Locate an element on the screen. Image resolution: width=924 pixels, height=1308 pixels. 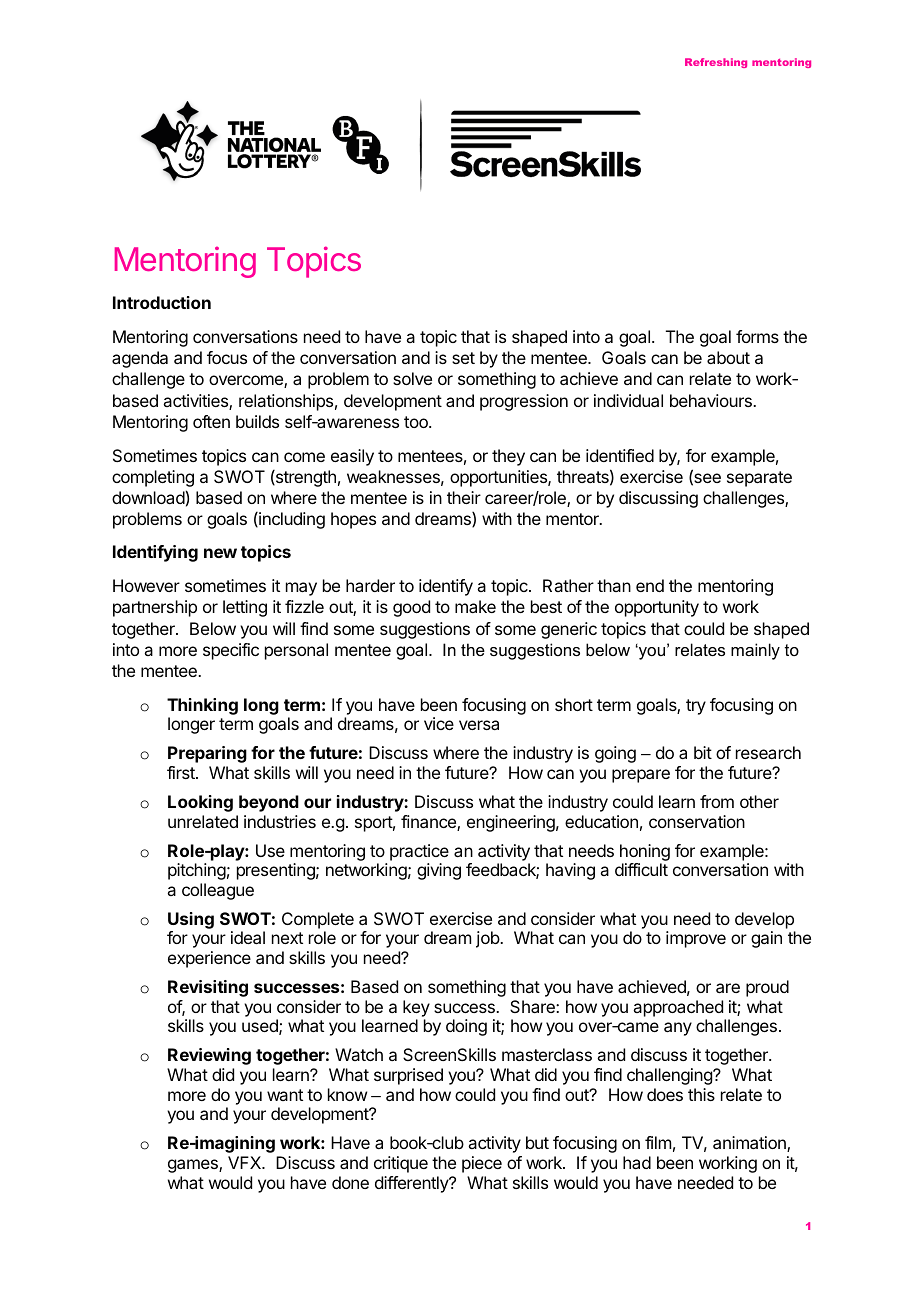
piece is located at coordinates (482, 1164).
